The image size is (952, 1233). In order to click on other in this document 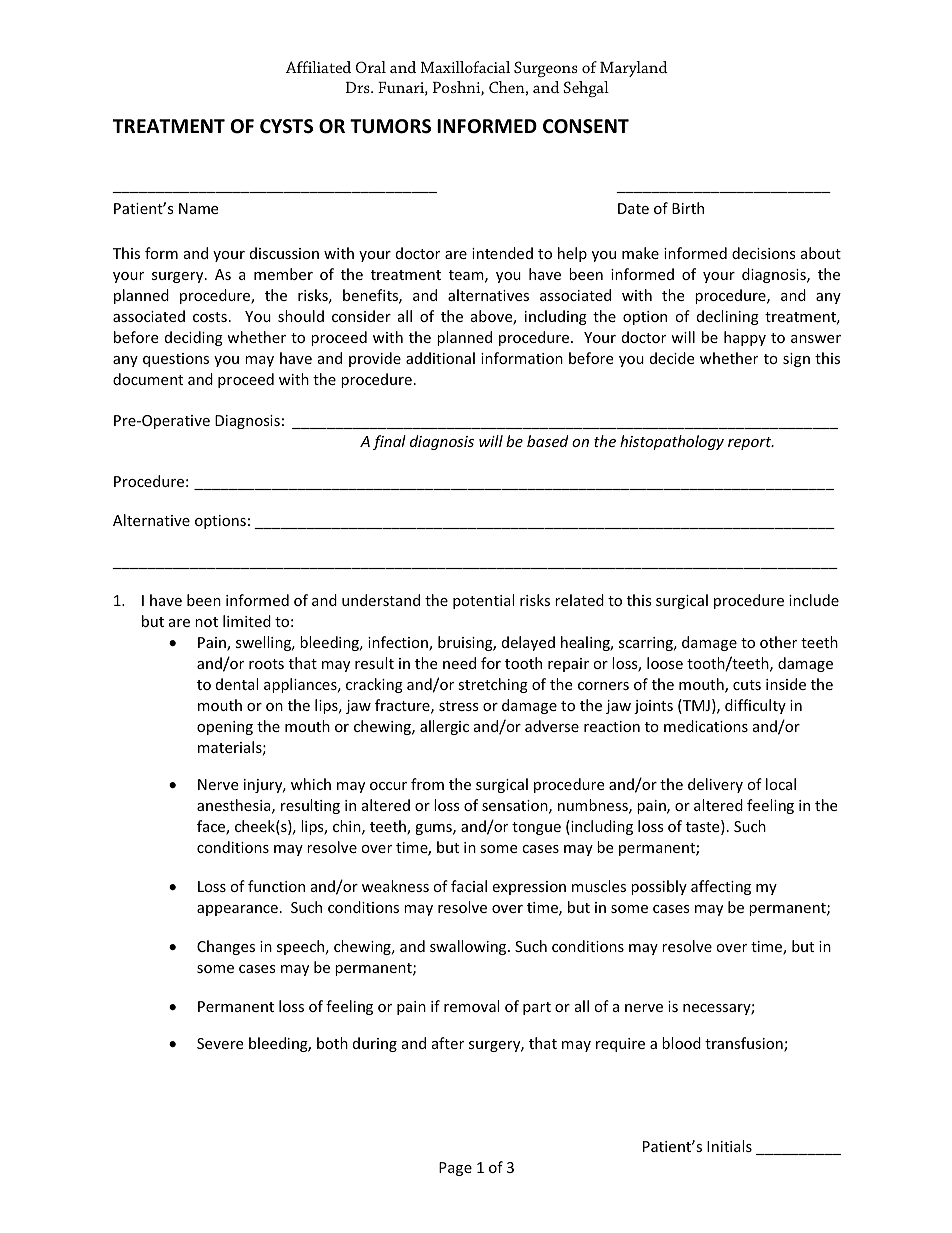, I will do `click(778, 642)`.
